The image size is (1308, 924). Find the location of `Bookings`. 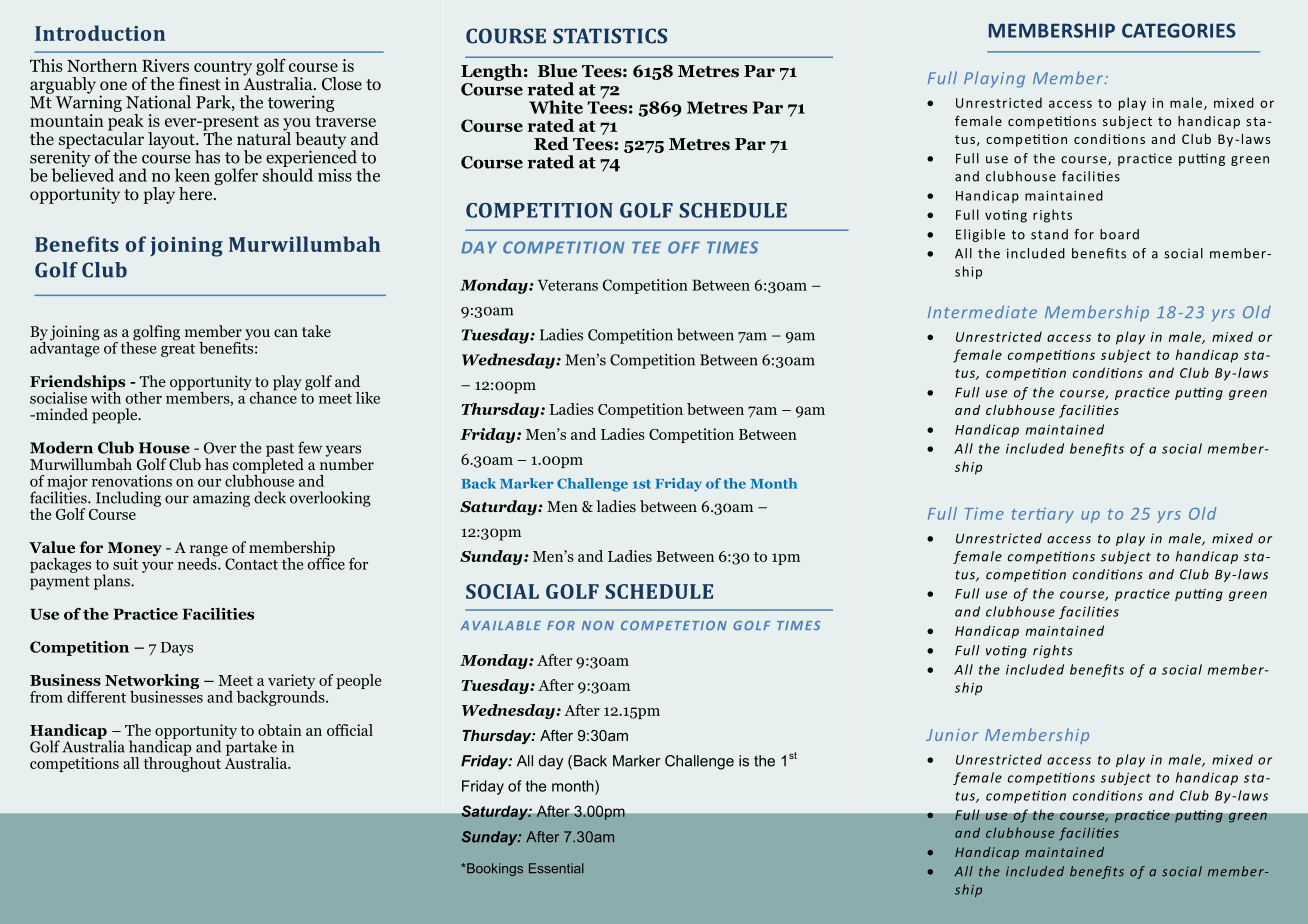

Bookings is located at coordinates (494, 869).
